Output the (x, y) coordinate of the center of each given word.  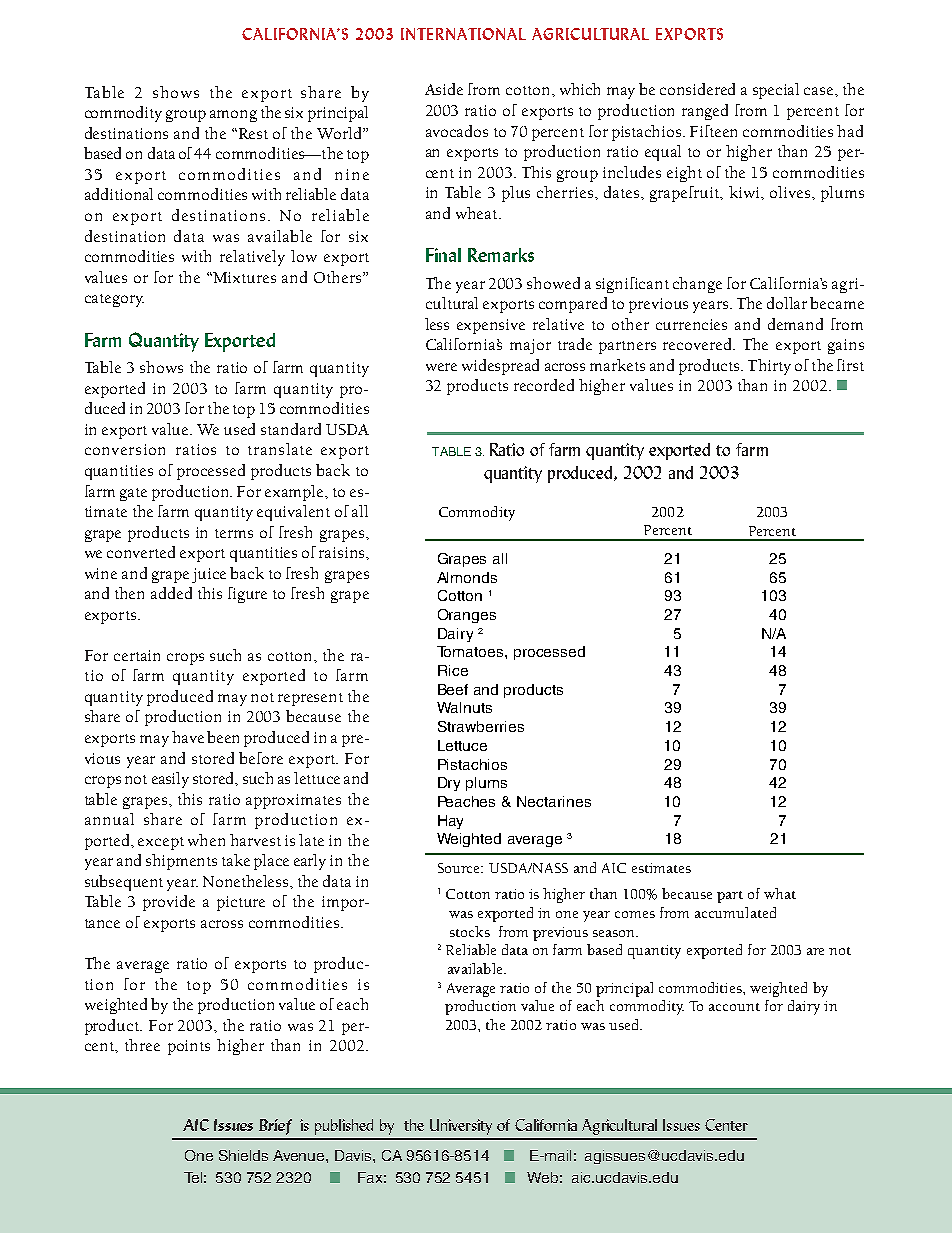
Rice (453, 670)
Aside (444, 89)
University (461, 1127)
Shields (243, 1155)
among (233, 116)
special (776, 91)
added (171, 593)
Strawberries (481, 726)
